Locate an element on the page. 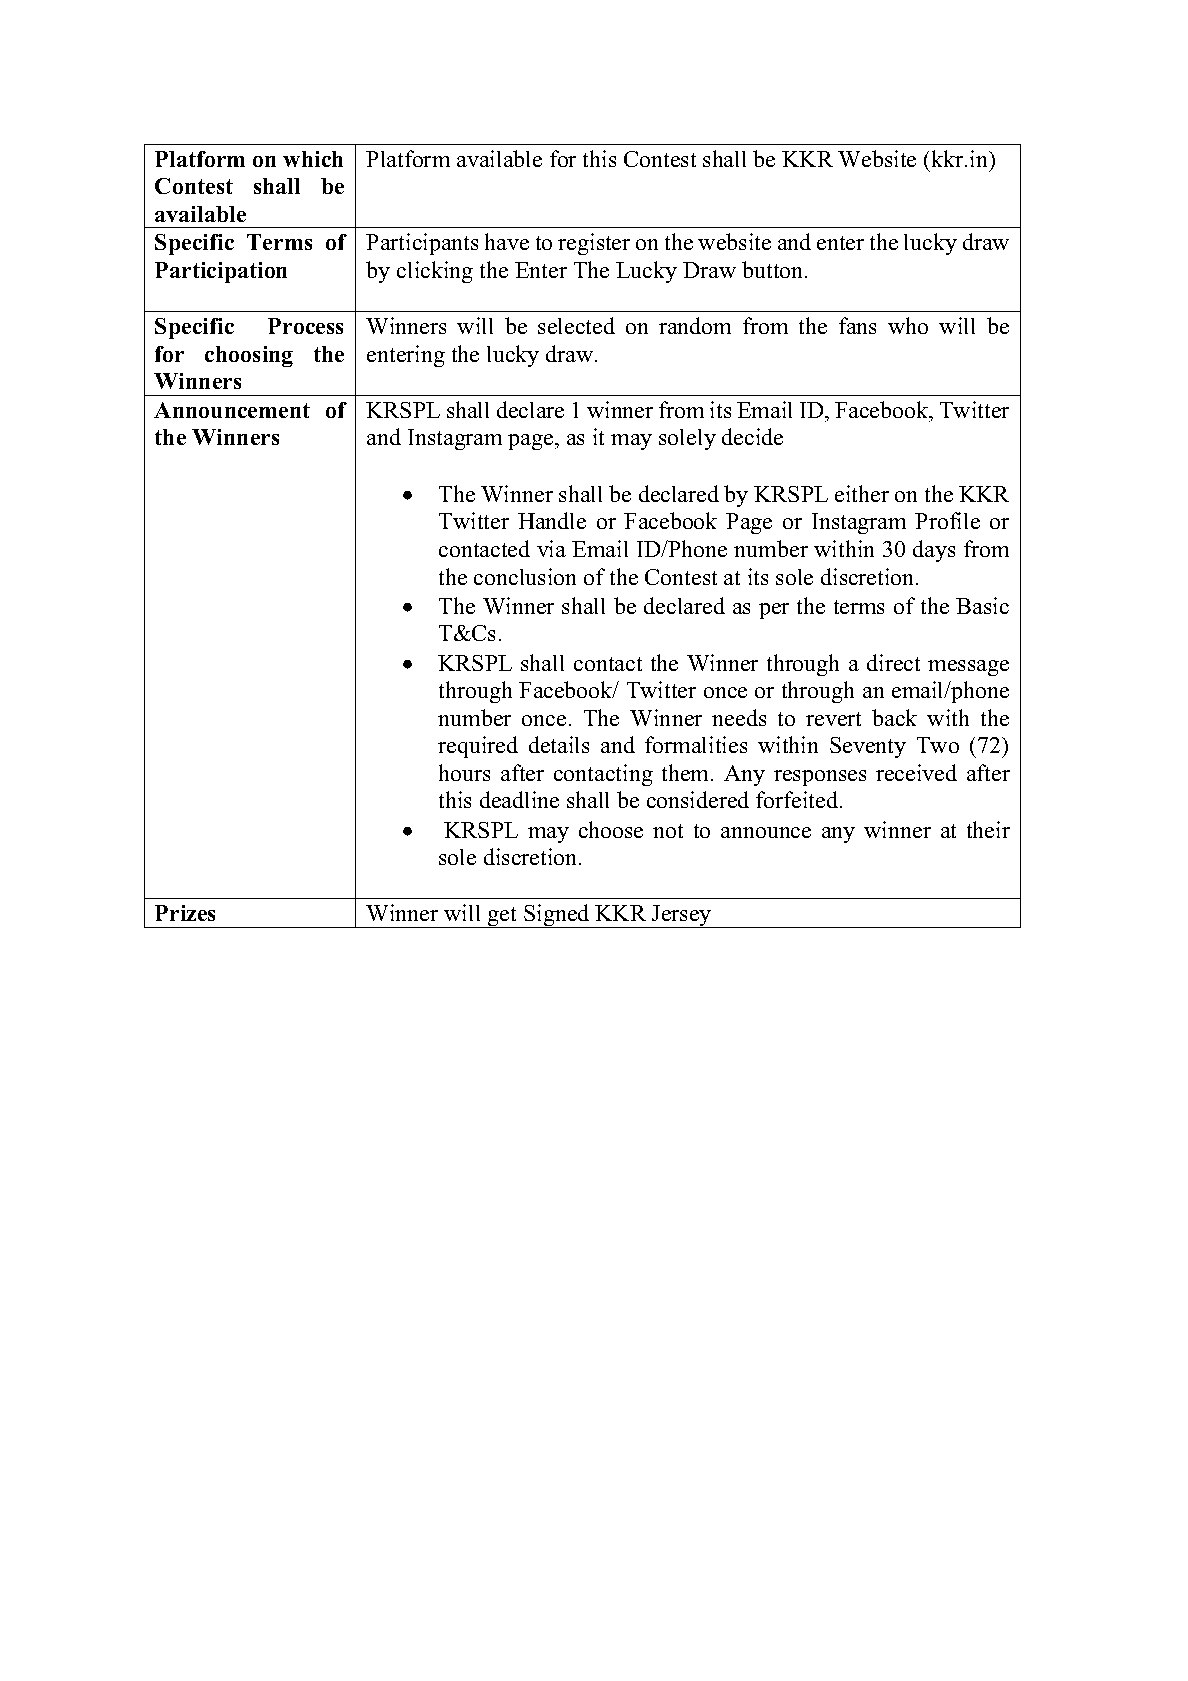 Image resolution: width=1188 pixels, height=1681 pixels. fans is located at coordinates (857, 325).
